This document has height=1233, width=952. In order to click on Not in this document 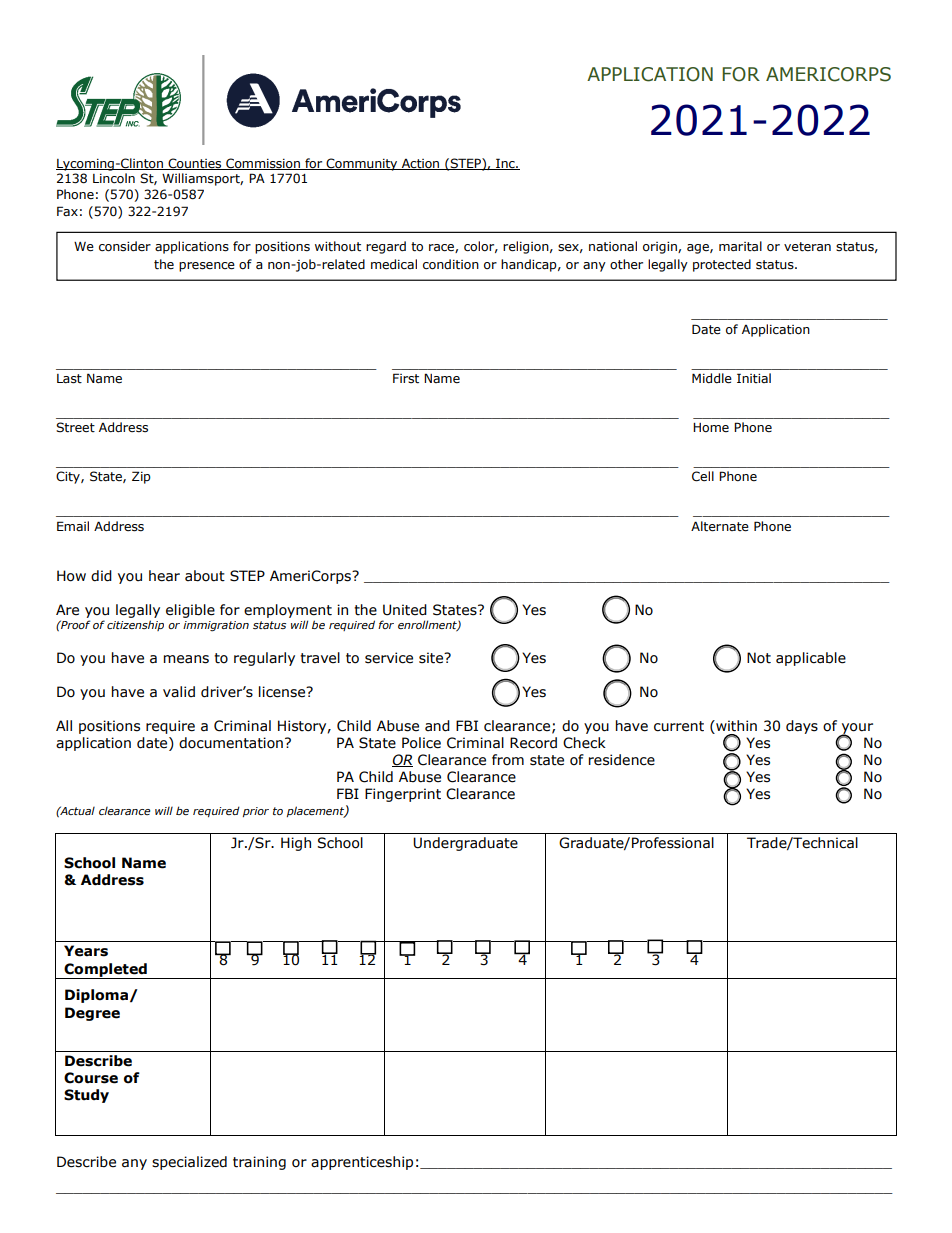, I will do `click(759, 658)`.
